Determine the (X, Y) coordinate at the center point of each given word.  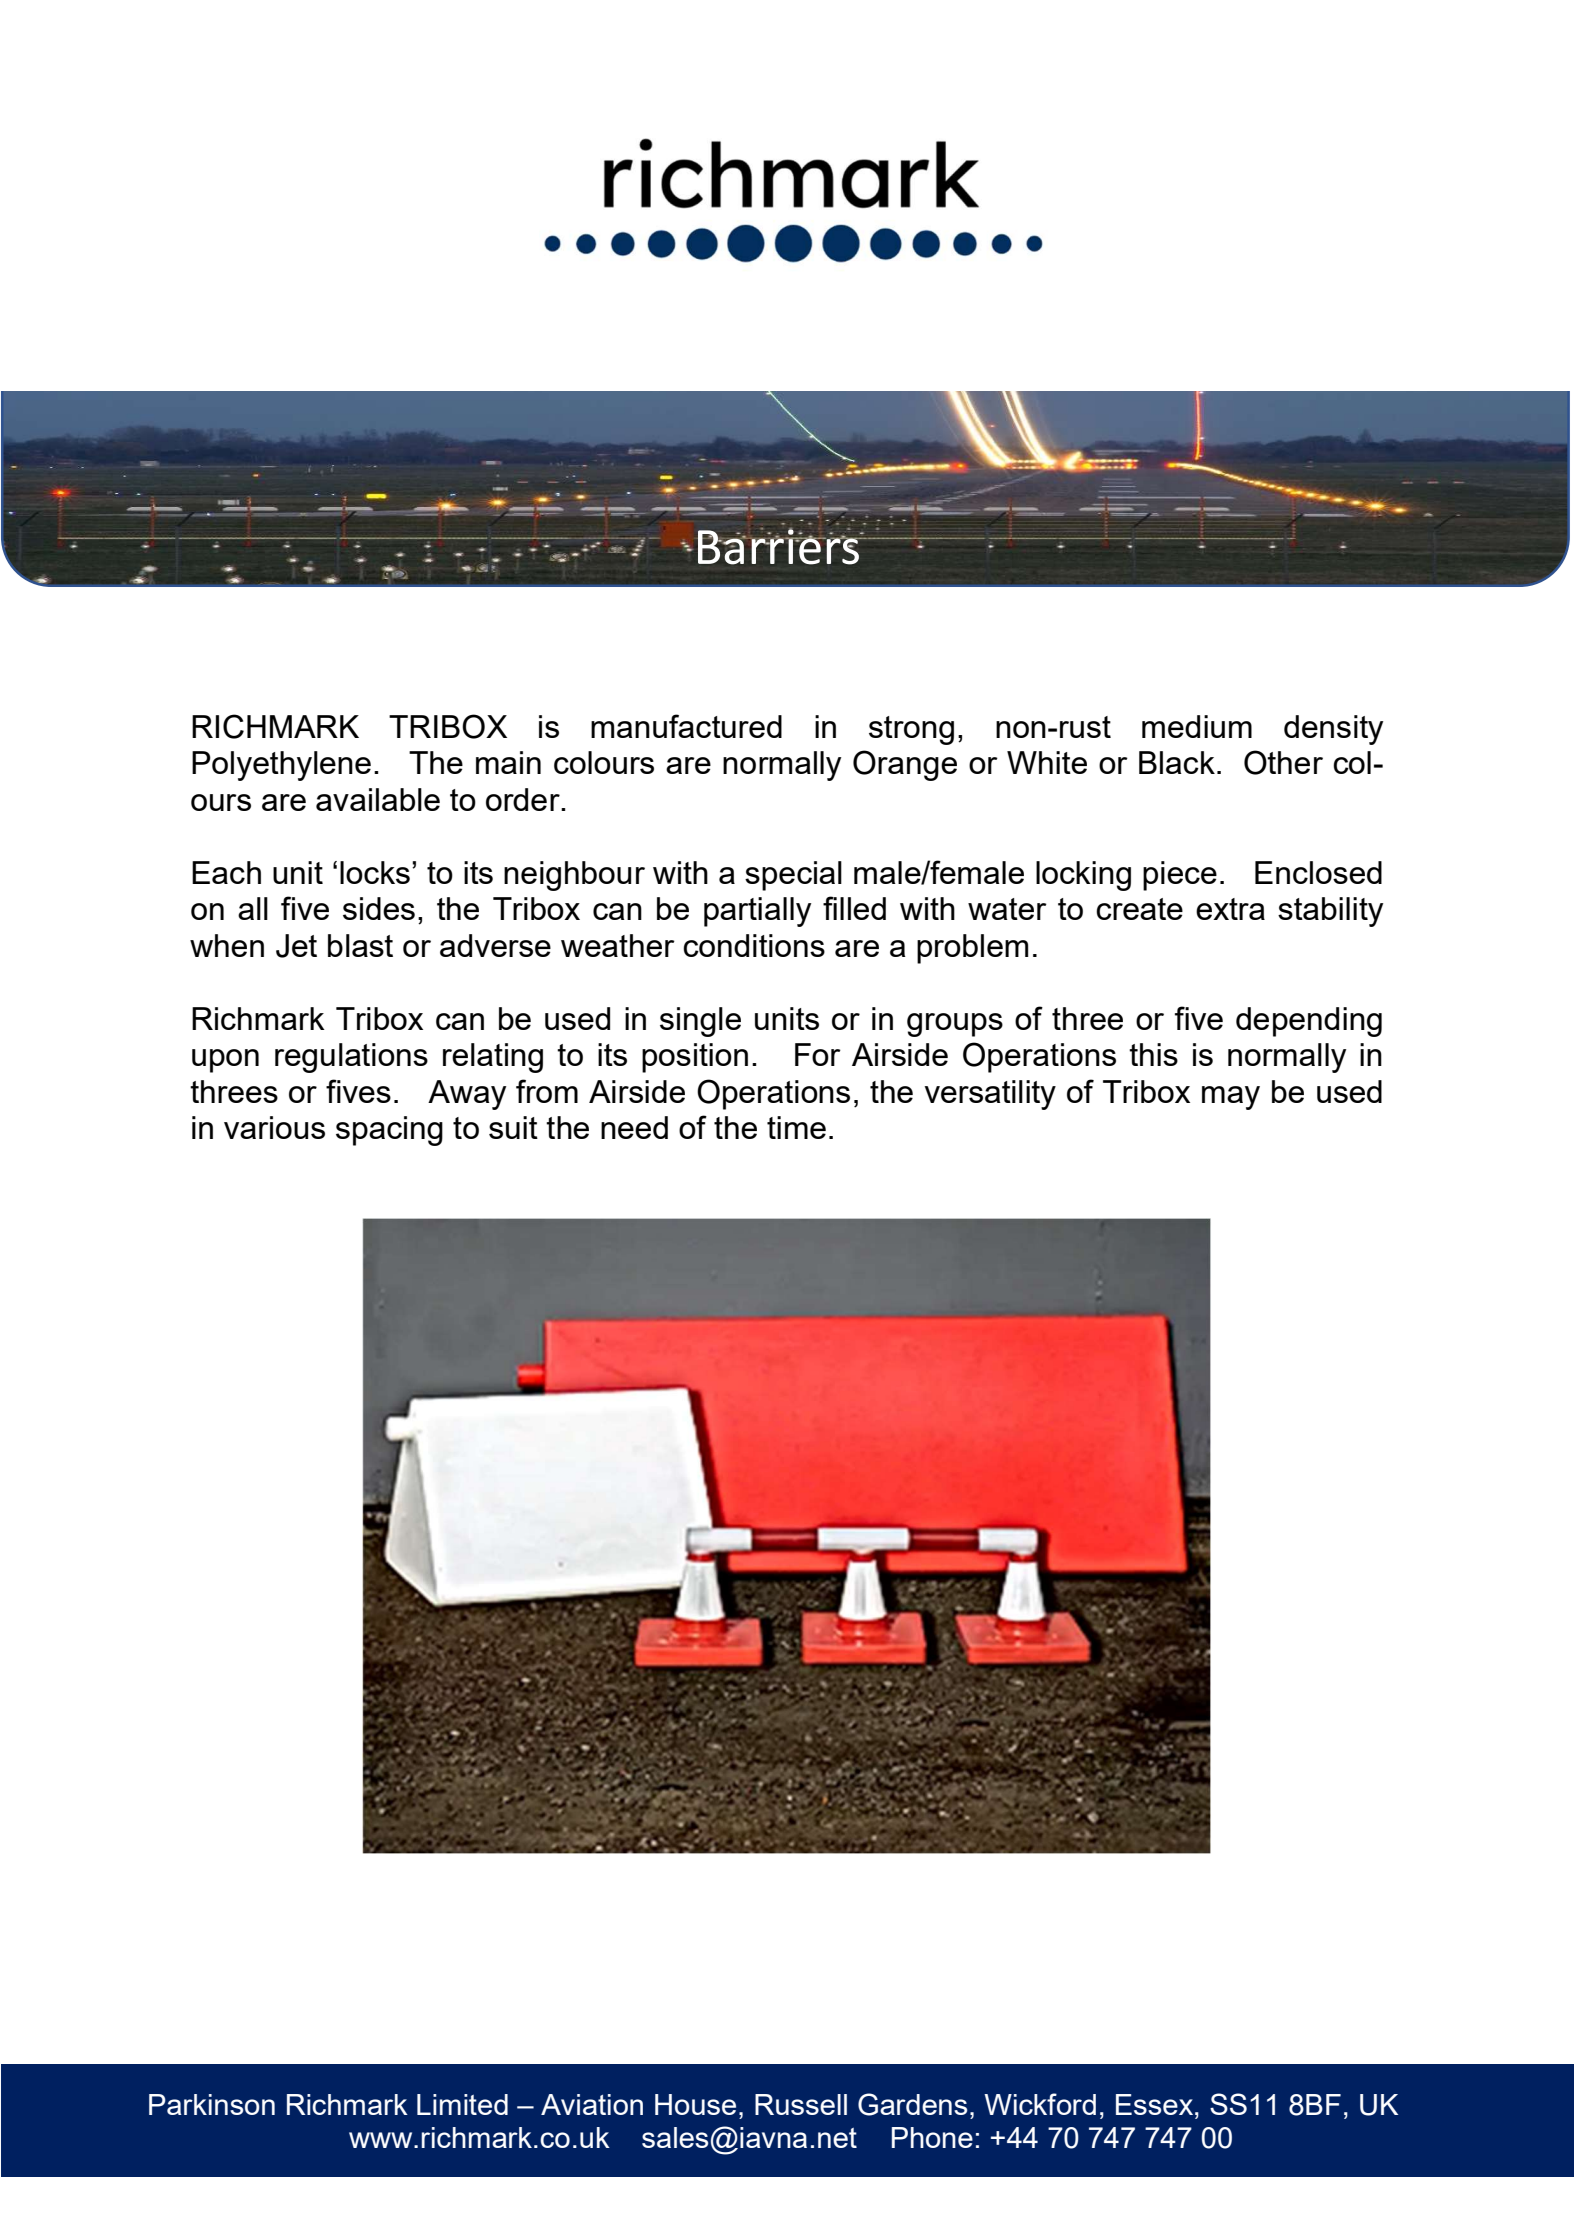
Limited (462, 2104)
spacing (389, 1131)
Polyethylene (281, 766)
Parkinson (212, 2104)
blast (360, 945)
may (1231, 1098)
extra (1230, 909)
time (796, 1127)
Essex (1156, 2104)
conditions (754, 945)
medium (1197, 726)
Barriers (779, 546)
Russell (801, 2104)
